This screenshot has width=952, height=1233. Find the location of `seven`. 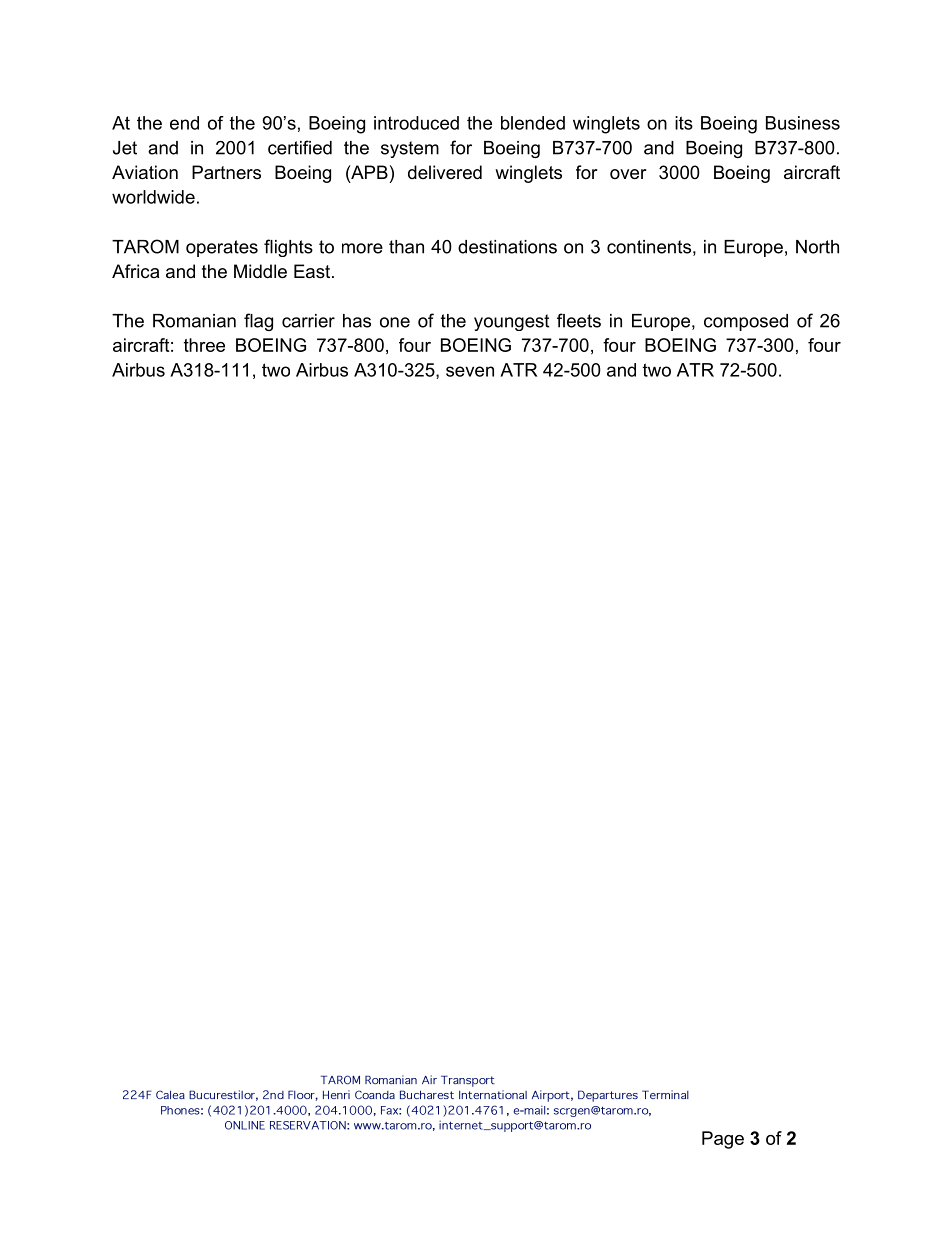

seven is located at coordinates (470, 371).
